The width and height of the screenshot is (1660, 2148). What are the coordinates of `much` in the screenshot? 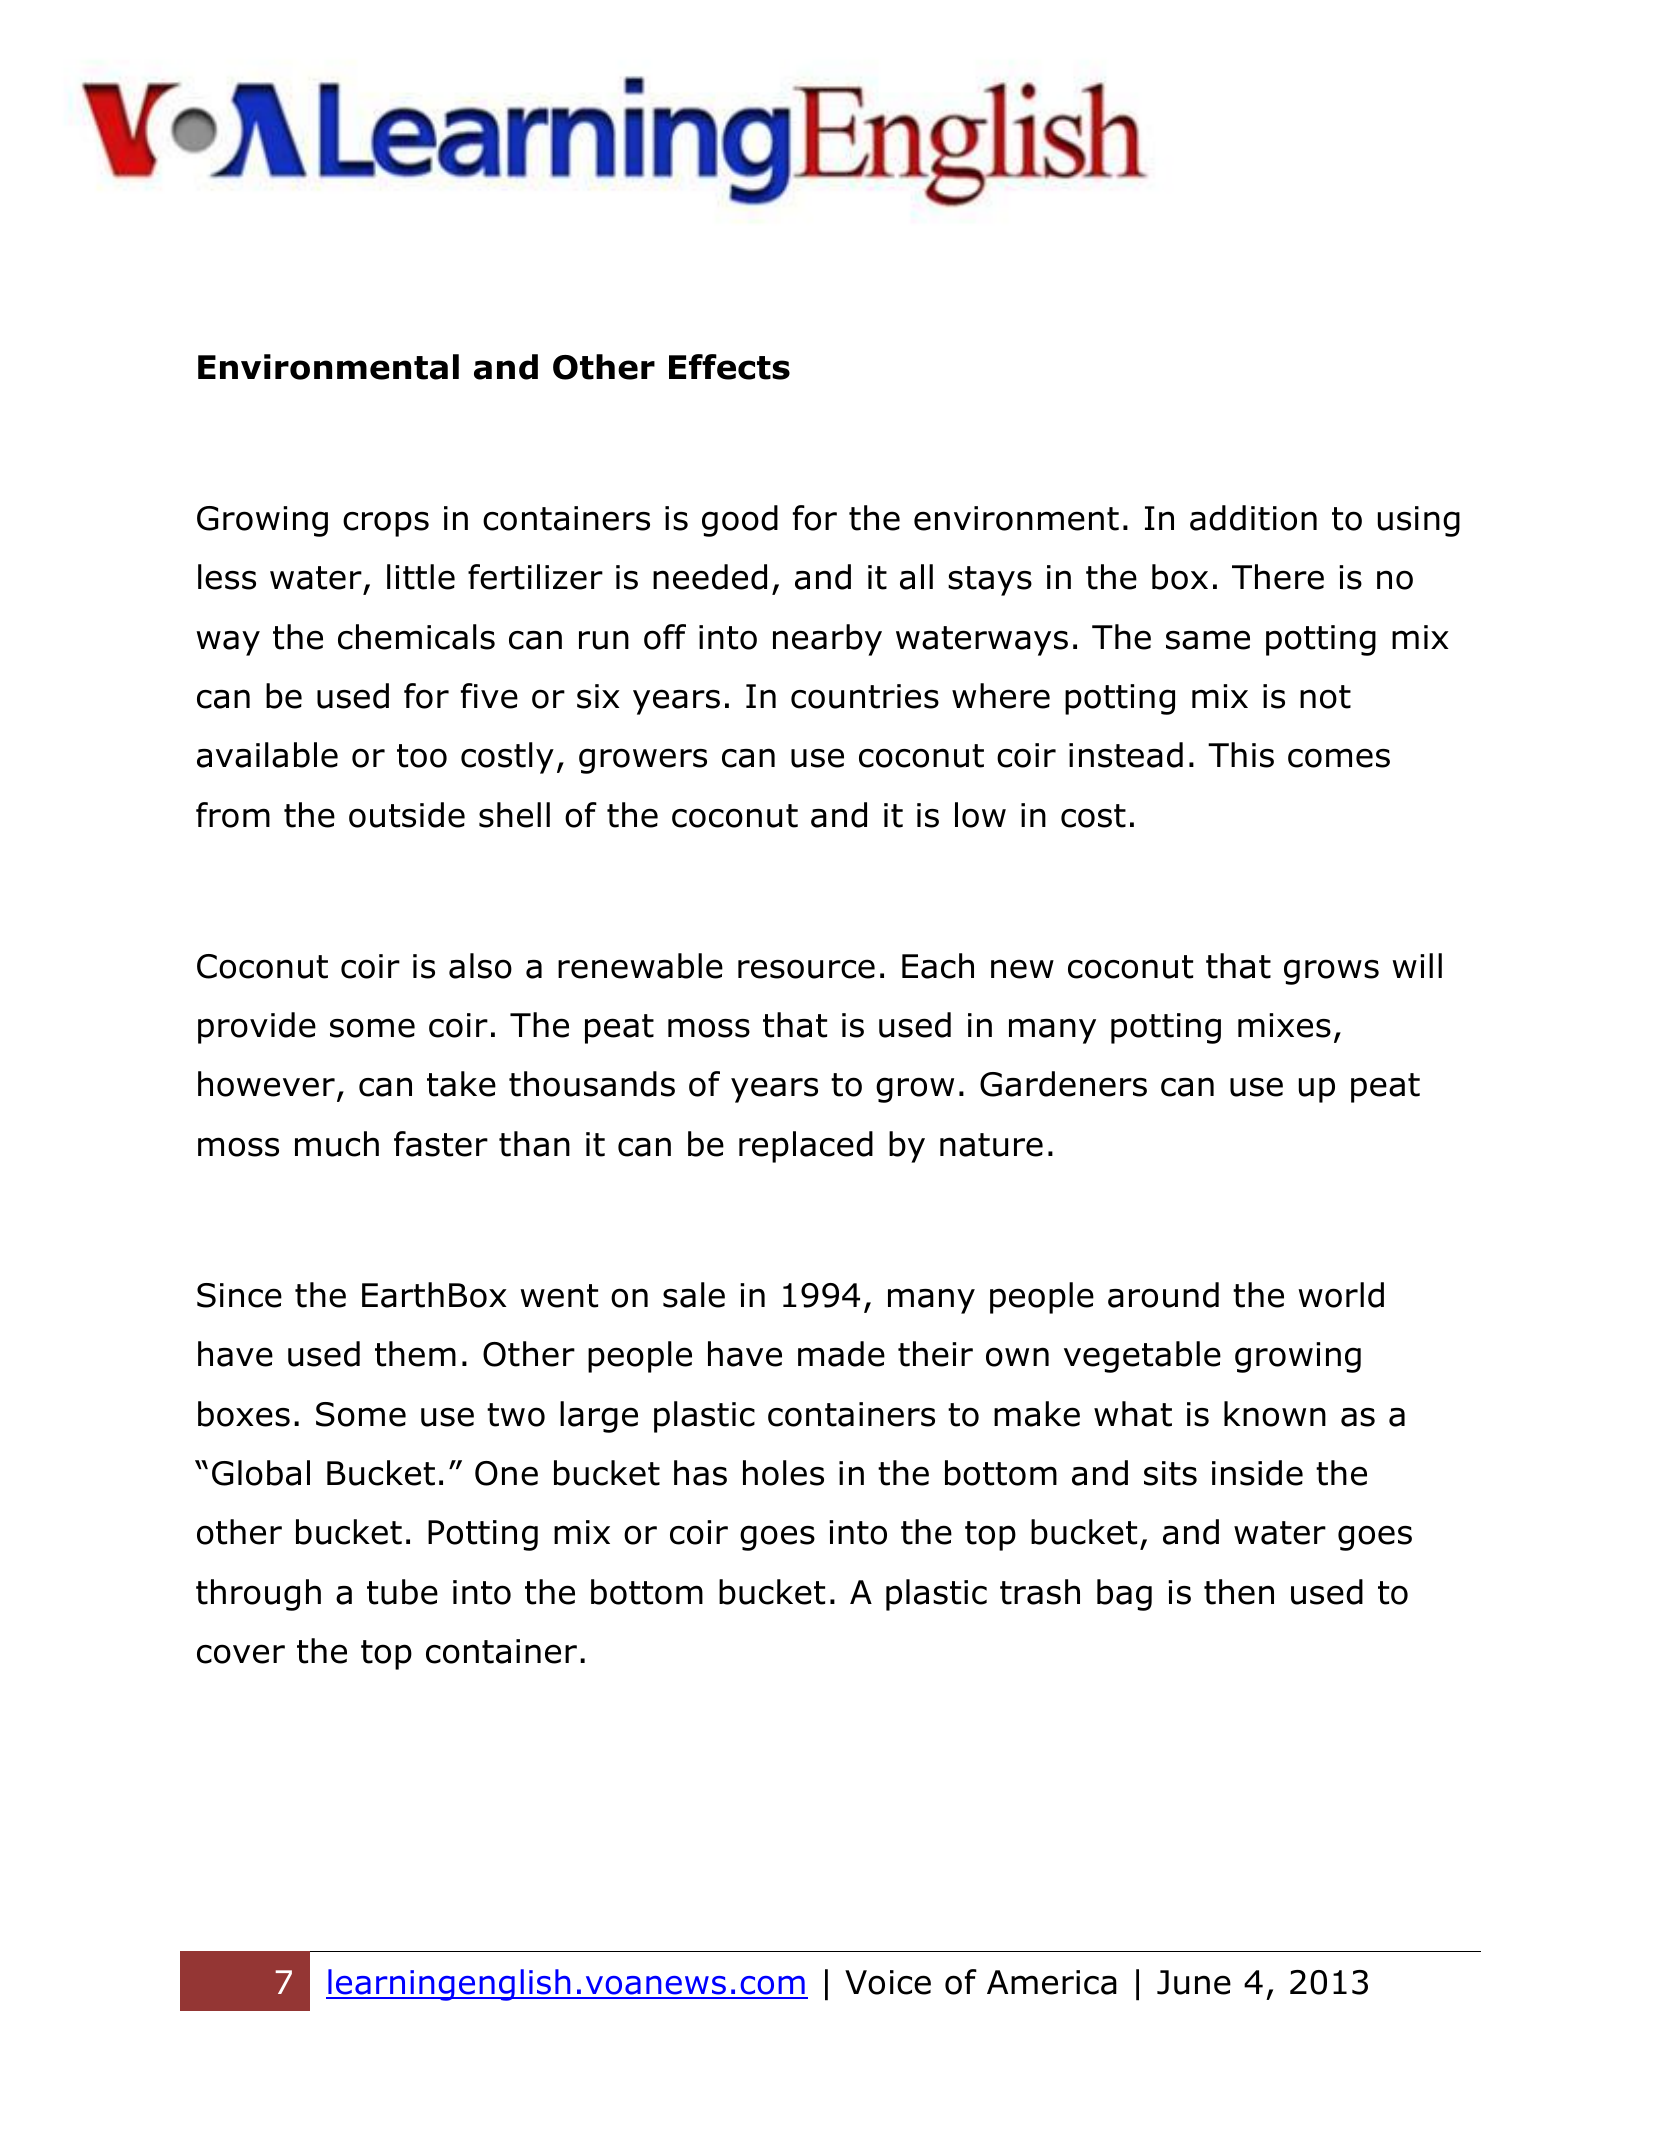 It's located at (337, 1144).
